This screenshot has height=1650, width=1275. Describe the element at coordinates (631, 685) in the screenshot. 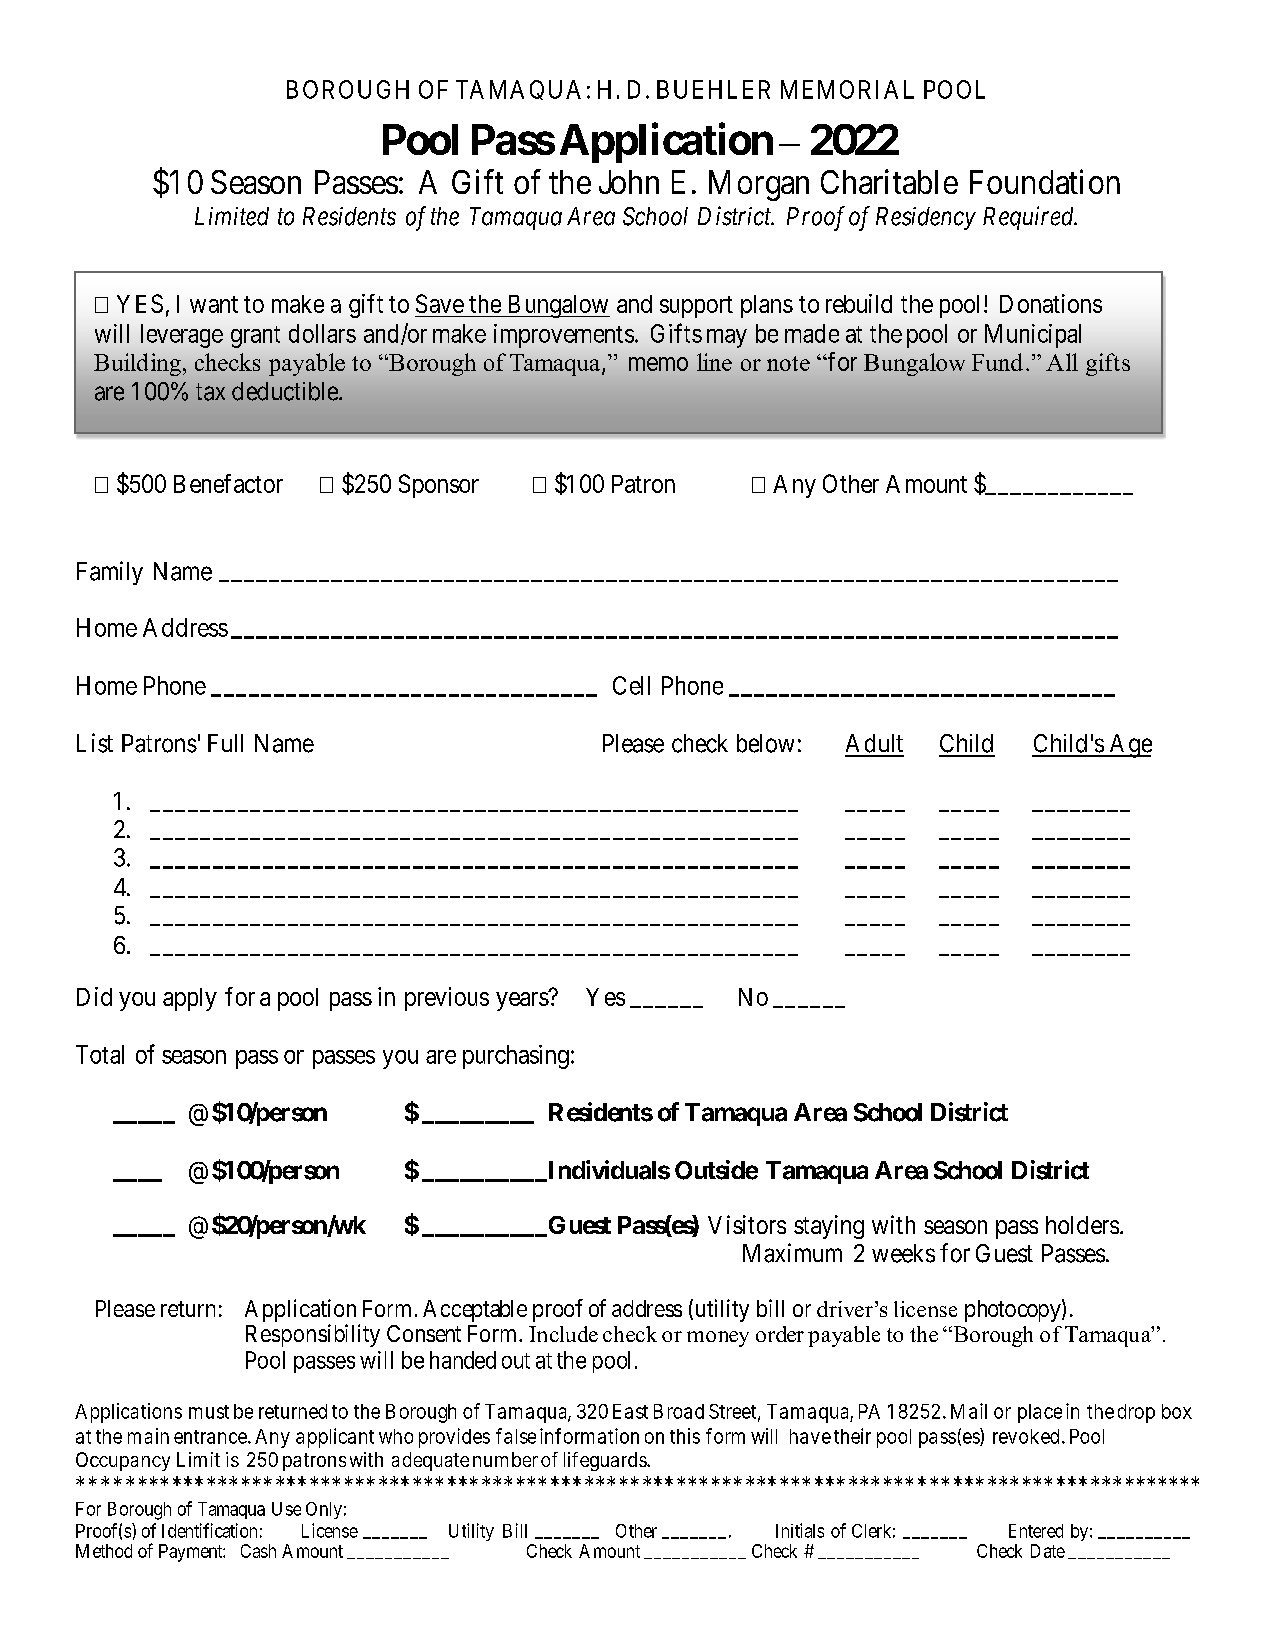

I see `Cell` at that location.
